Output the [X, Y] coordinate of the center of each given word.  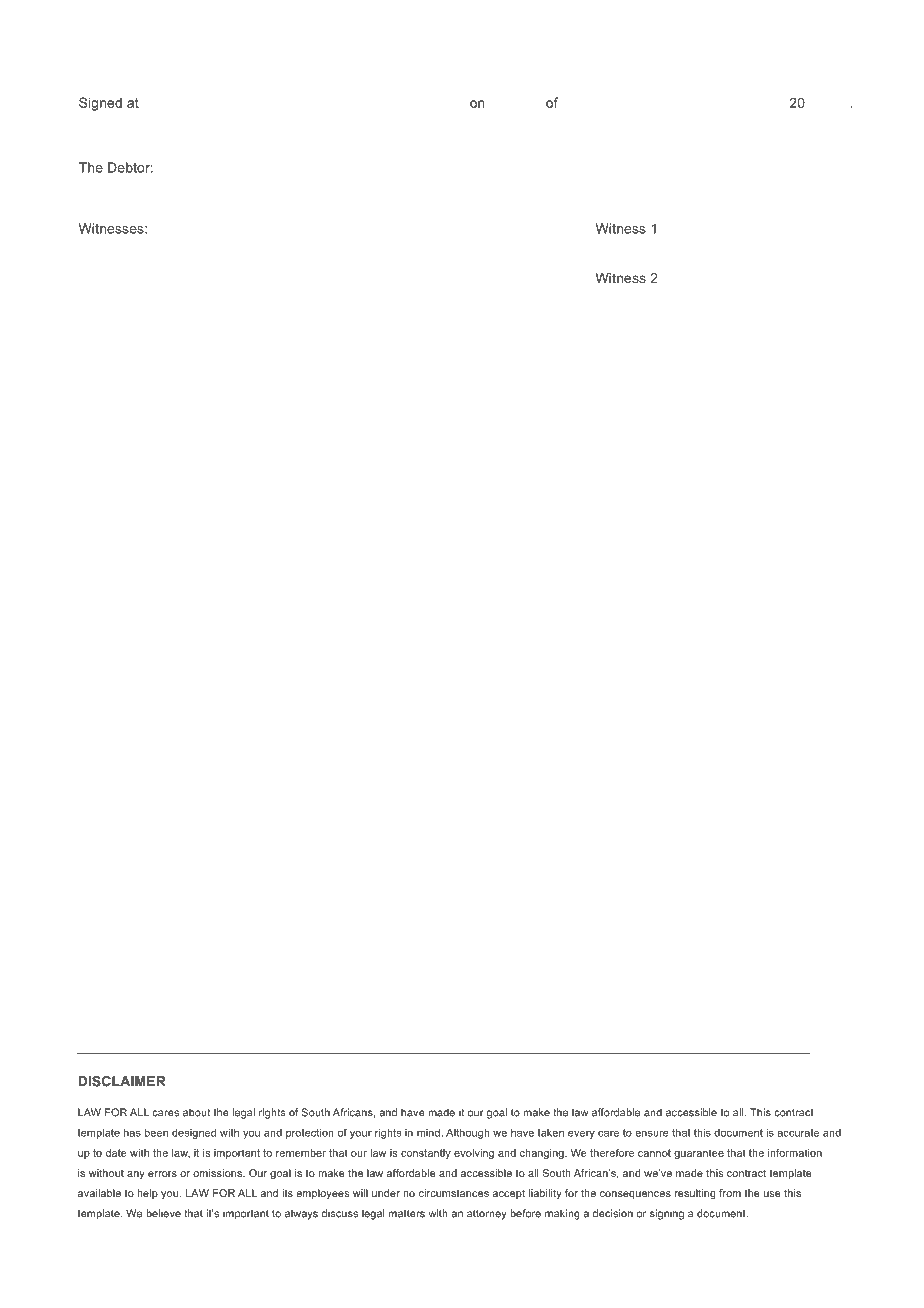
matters [407, 1214]
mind [428, 1133]
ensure [652, 1133]
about [196, 1112]
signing [667, 1214]
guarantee [699, 1154]
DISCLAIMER [122, 1081]
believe [163, 1213]
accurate [798, 1133]
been [156, 1133]
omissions [218, 1173]
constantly [426, 1154]
